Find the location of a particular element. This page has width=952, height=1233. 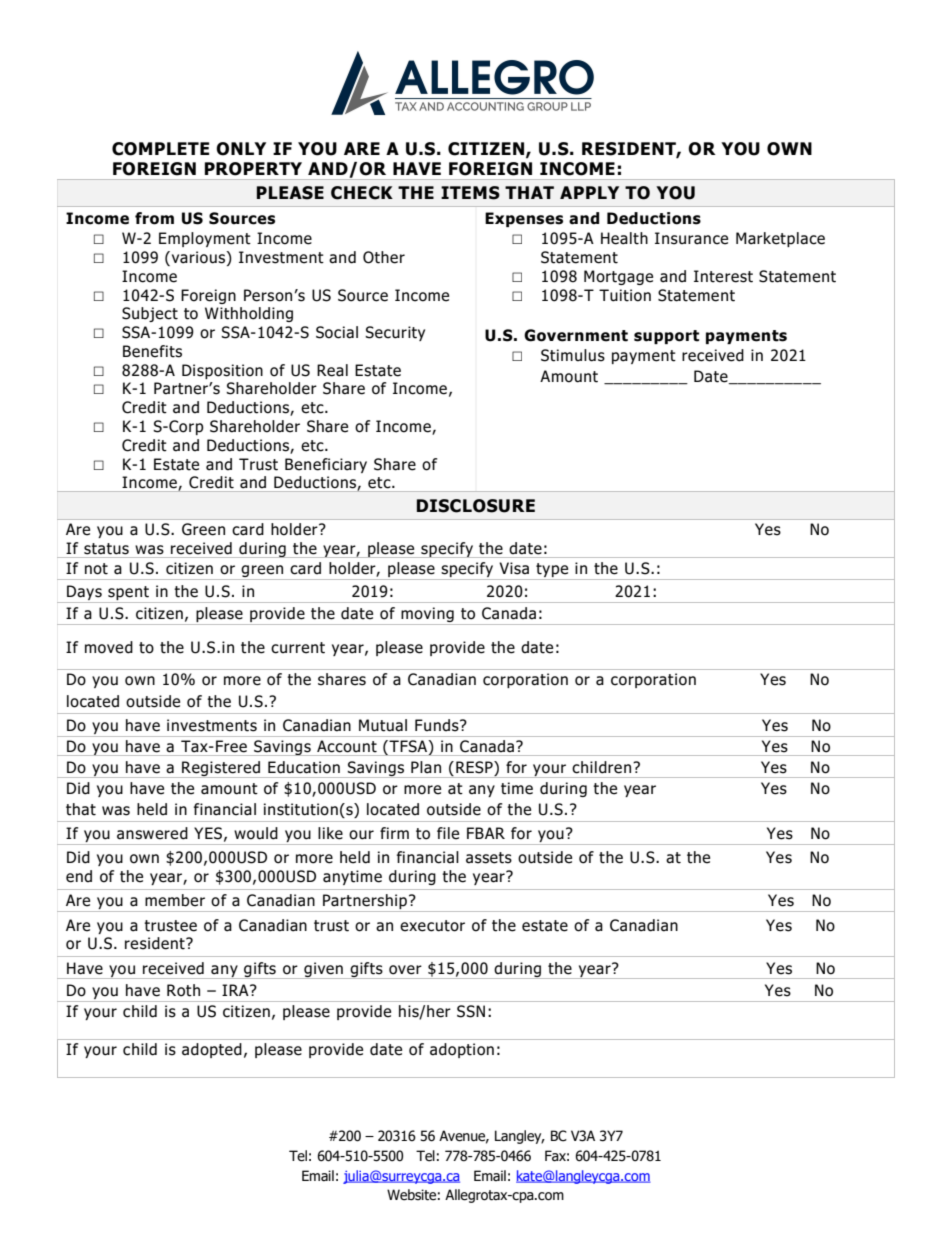

type is located at coordinates (552, 571).
